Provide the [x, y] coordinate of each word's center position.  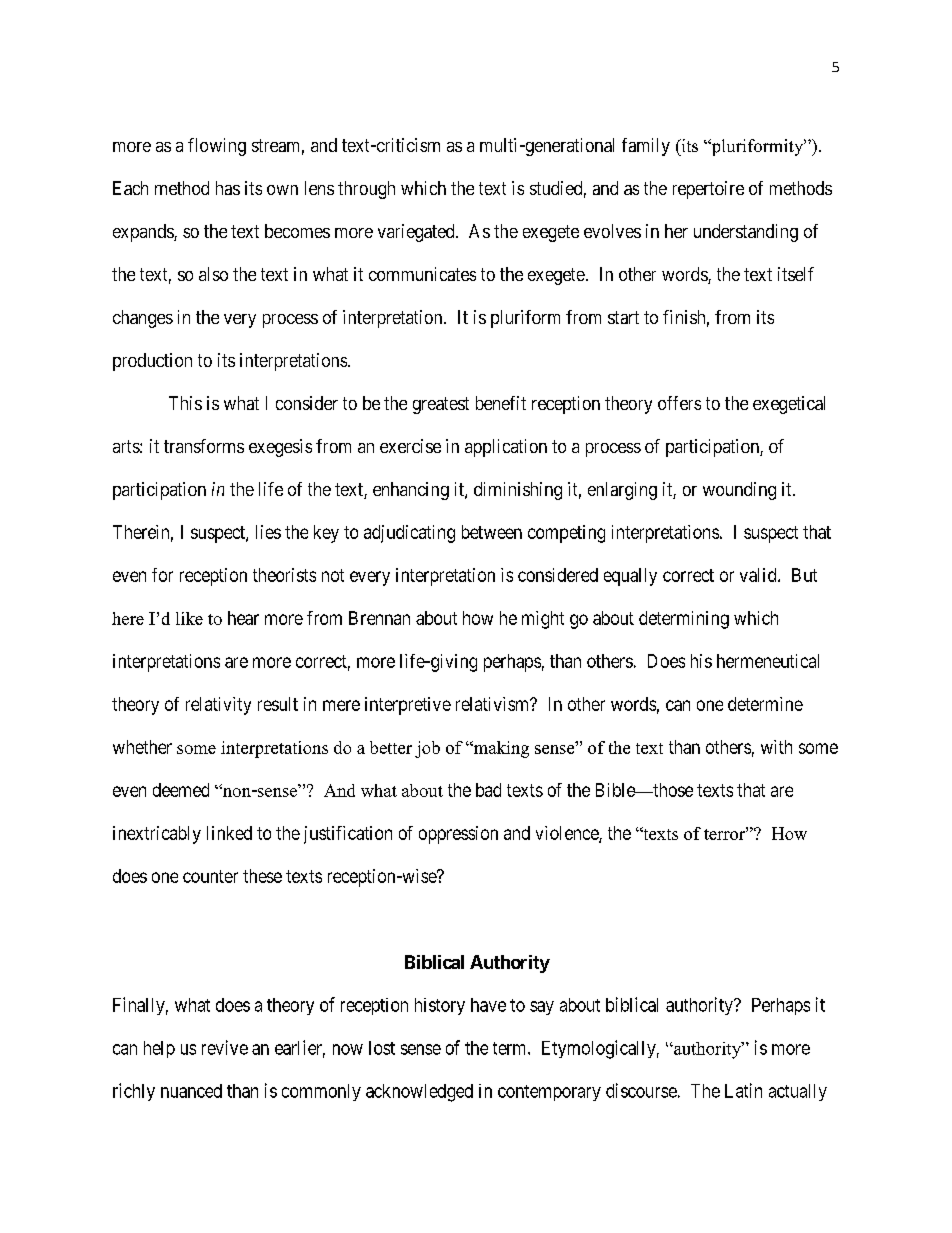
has [228, 188]
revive [225, 1047]
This [185, 403]
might [543, 620]
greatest [441, 405]
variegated [417, 233]
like [189, 618]
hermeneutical [768, 661]
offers [679, 403]
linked [229, 833]
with [776, 747]
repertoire [708, 190]
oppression [458, 835]
